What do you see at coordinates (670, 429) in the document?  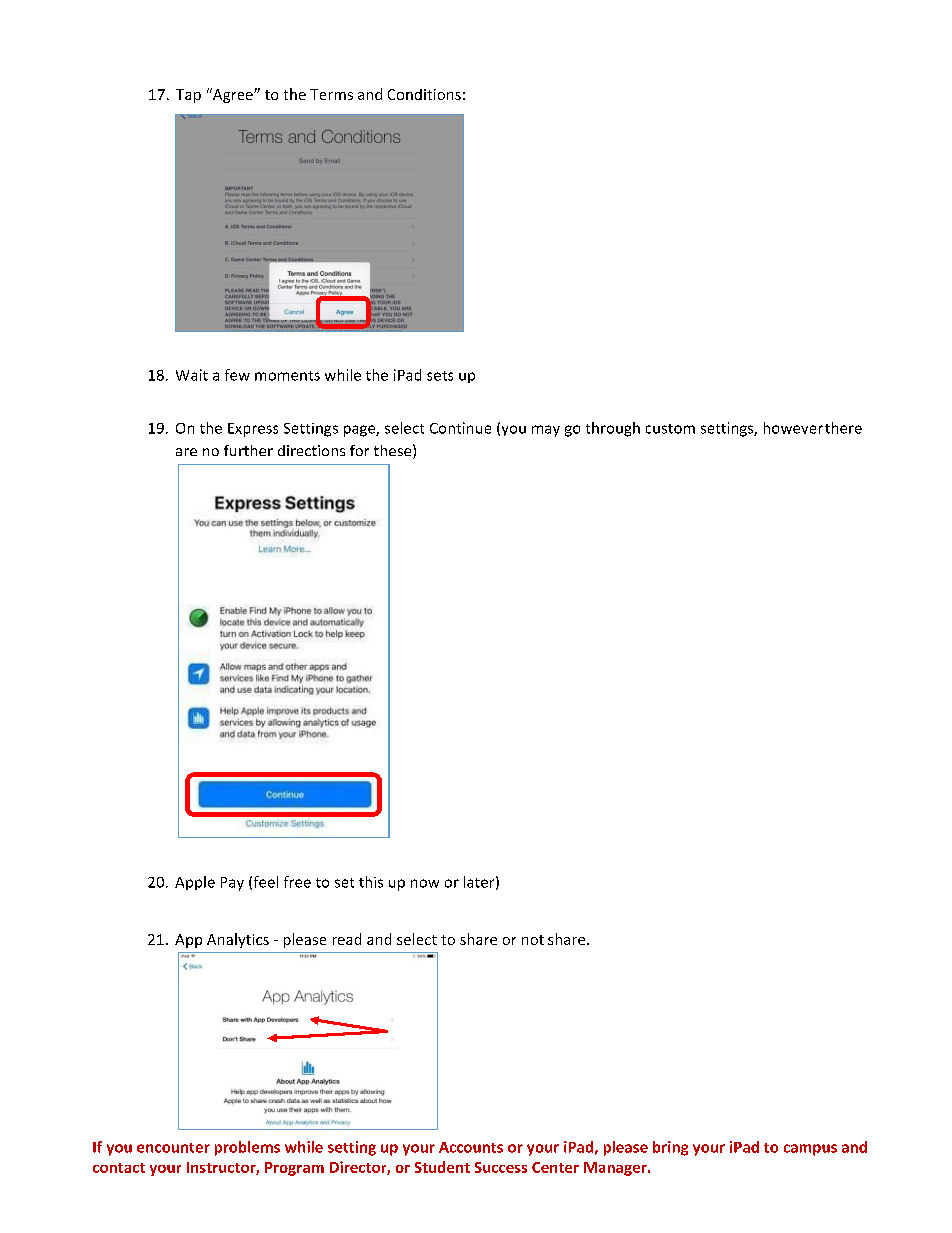 I see `custom` at bounding box center [670, 429].
